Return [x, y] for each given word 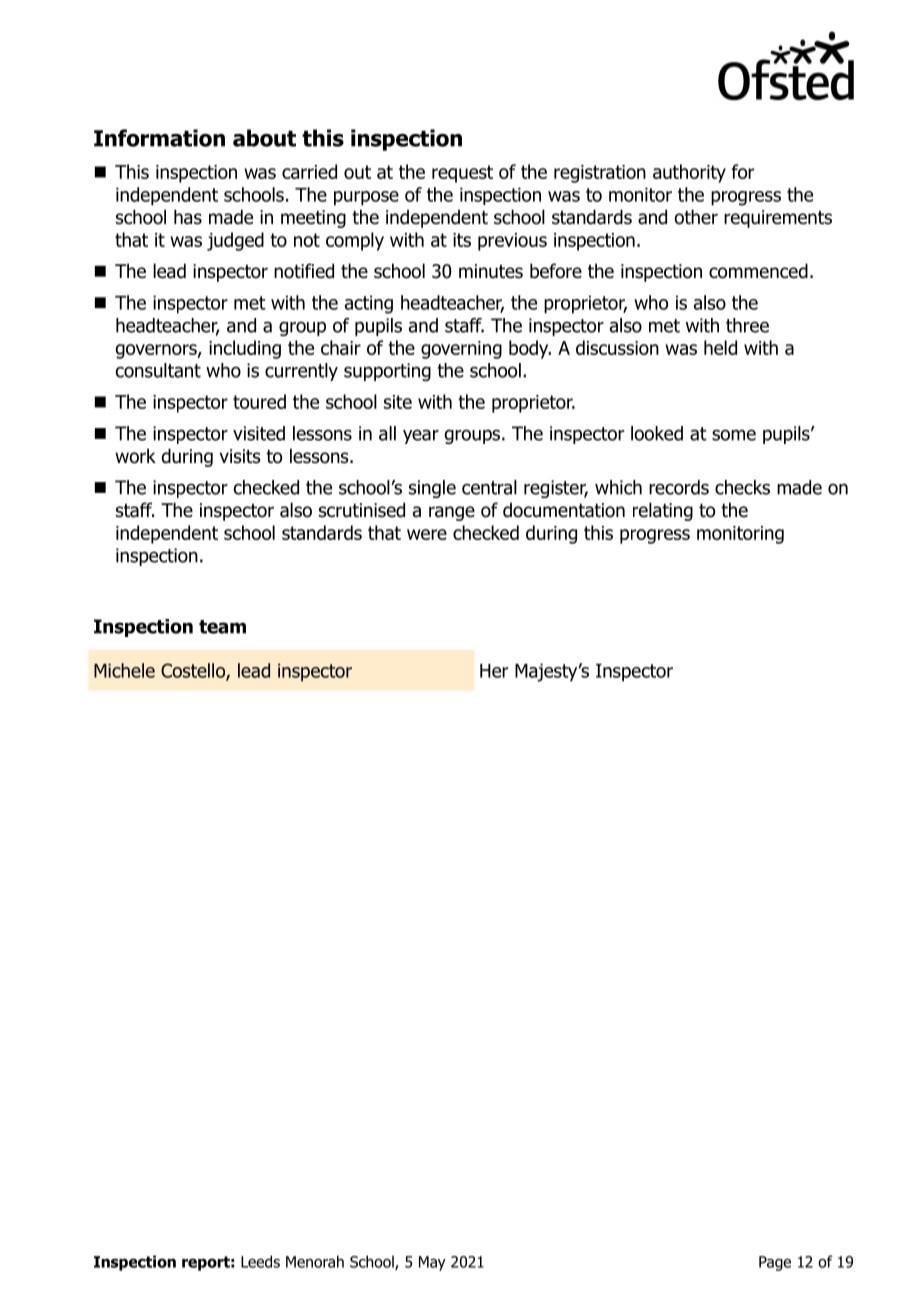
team [222, 627]
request [462, 174]
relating [663, 511]
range [452, 513]
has [188, 217]
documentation [564, 510]
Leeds [260, 1261]
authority [689, 173]
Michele [124, 670]
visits [240, 456]
